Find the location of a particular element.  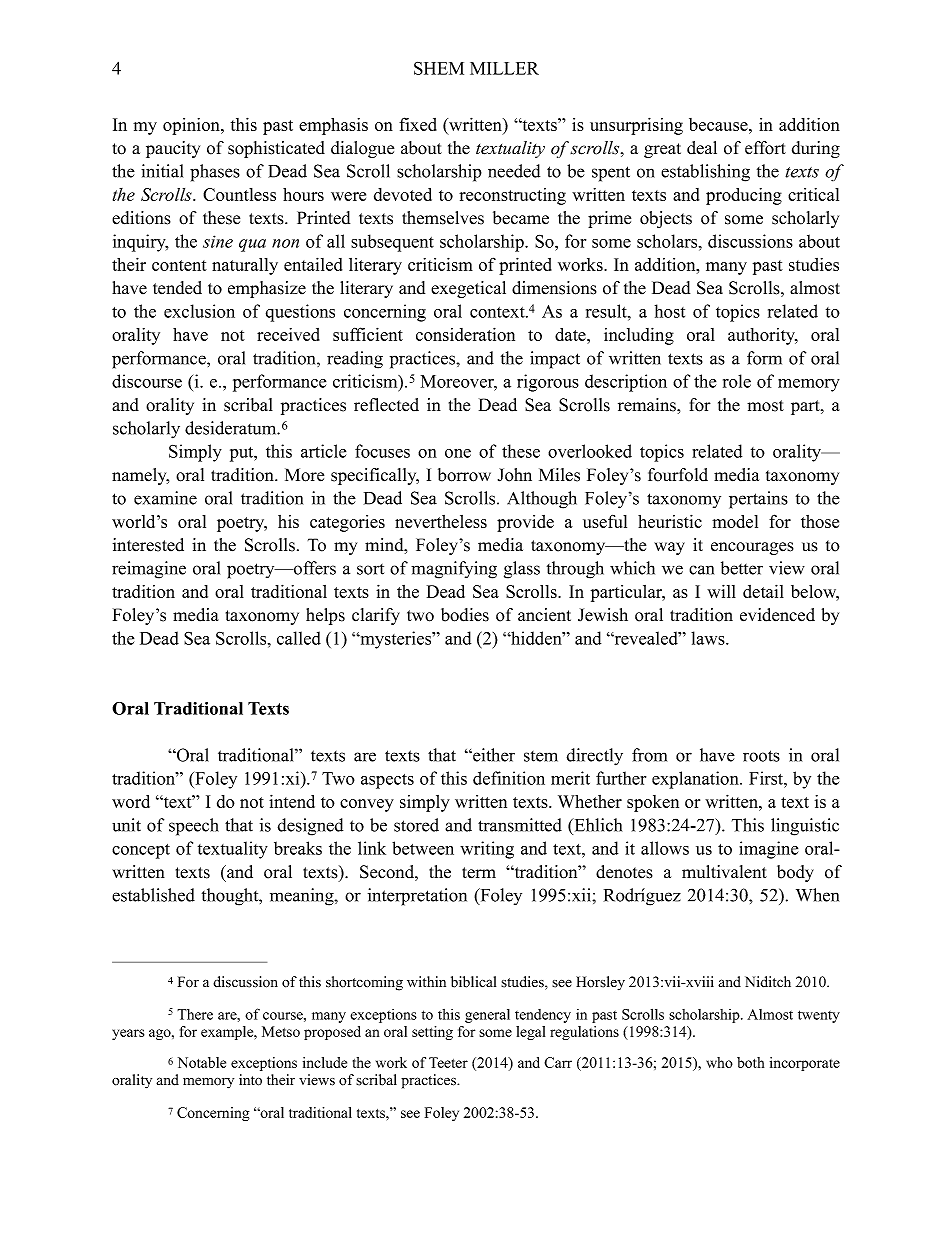

explanation is located at coordinates (696, 780).
